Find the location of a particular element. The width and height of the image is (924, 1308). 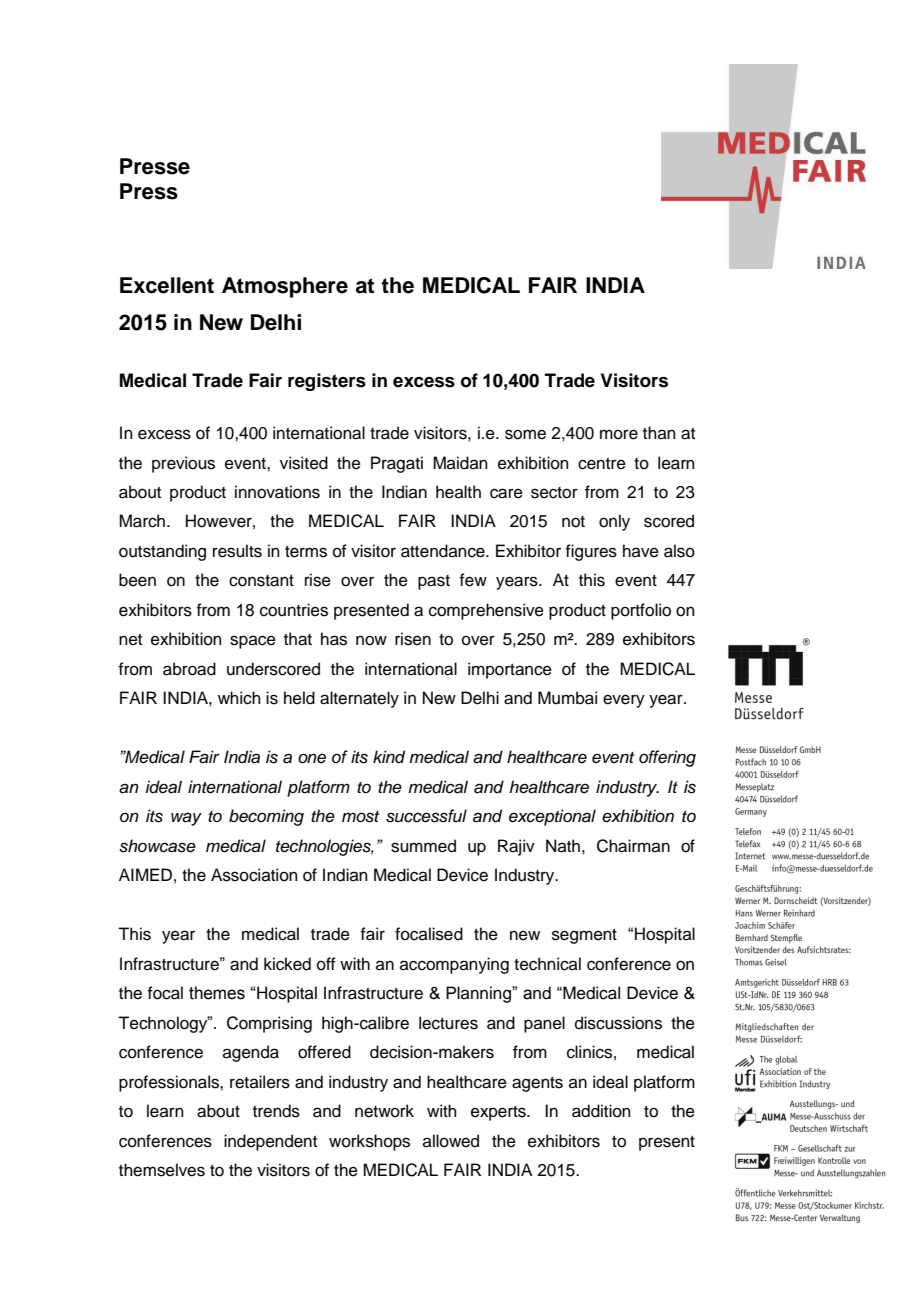

registers is located at coordinates (327, 382).
